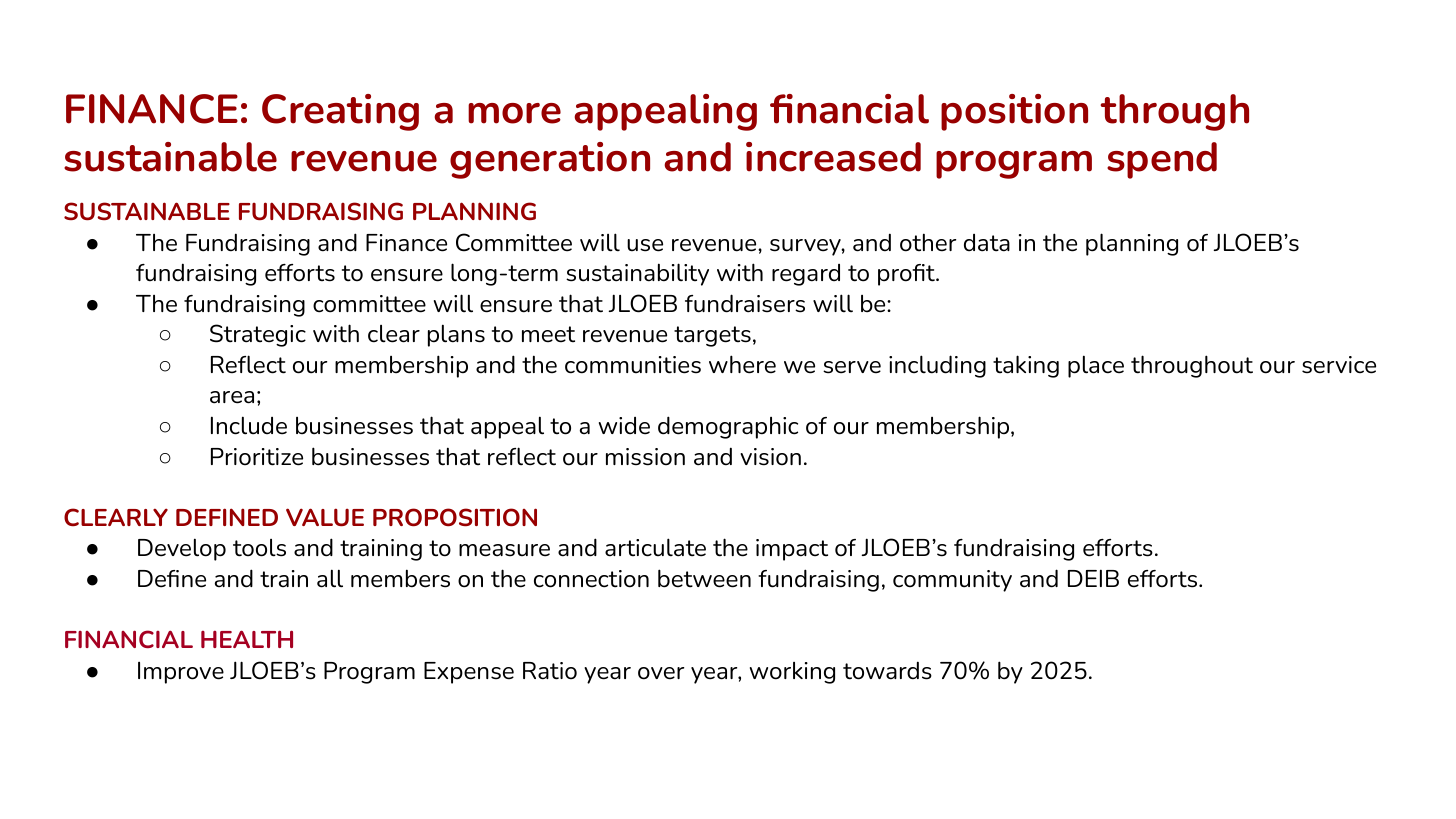 This screenshot has height=819, width=1456. What do you see at coordinates (1096, 366) in the screenshot?
I see `place` at bounding box center [1096, 366].
